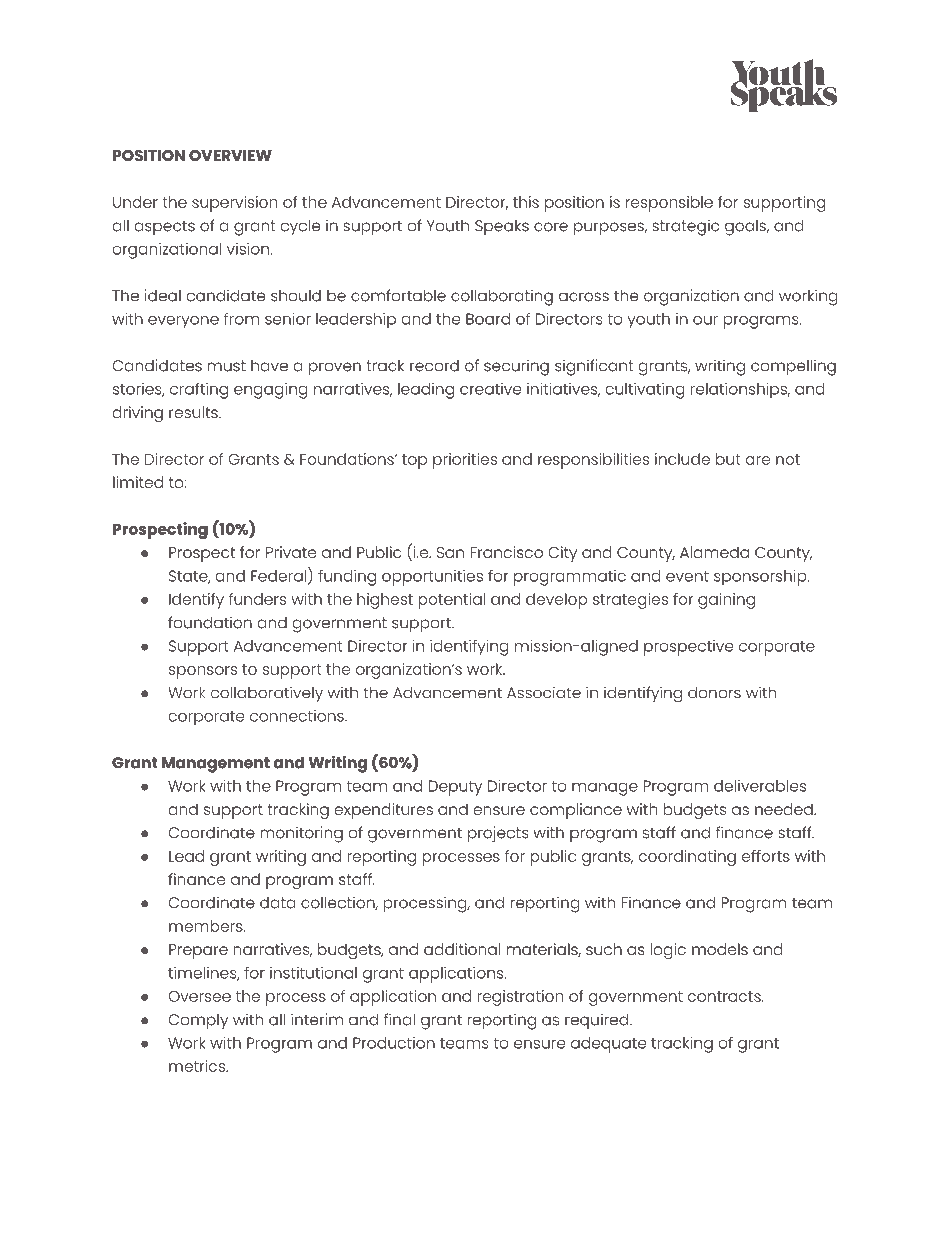 Image resolution: width=952 pixels, height=1233 pixels. What do you see at coordinates (267, 694) in the page?
I see `collaboratively` at bounding box center [267, 694].
